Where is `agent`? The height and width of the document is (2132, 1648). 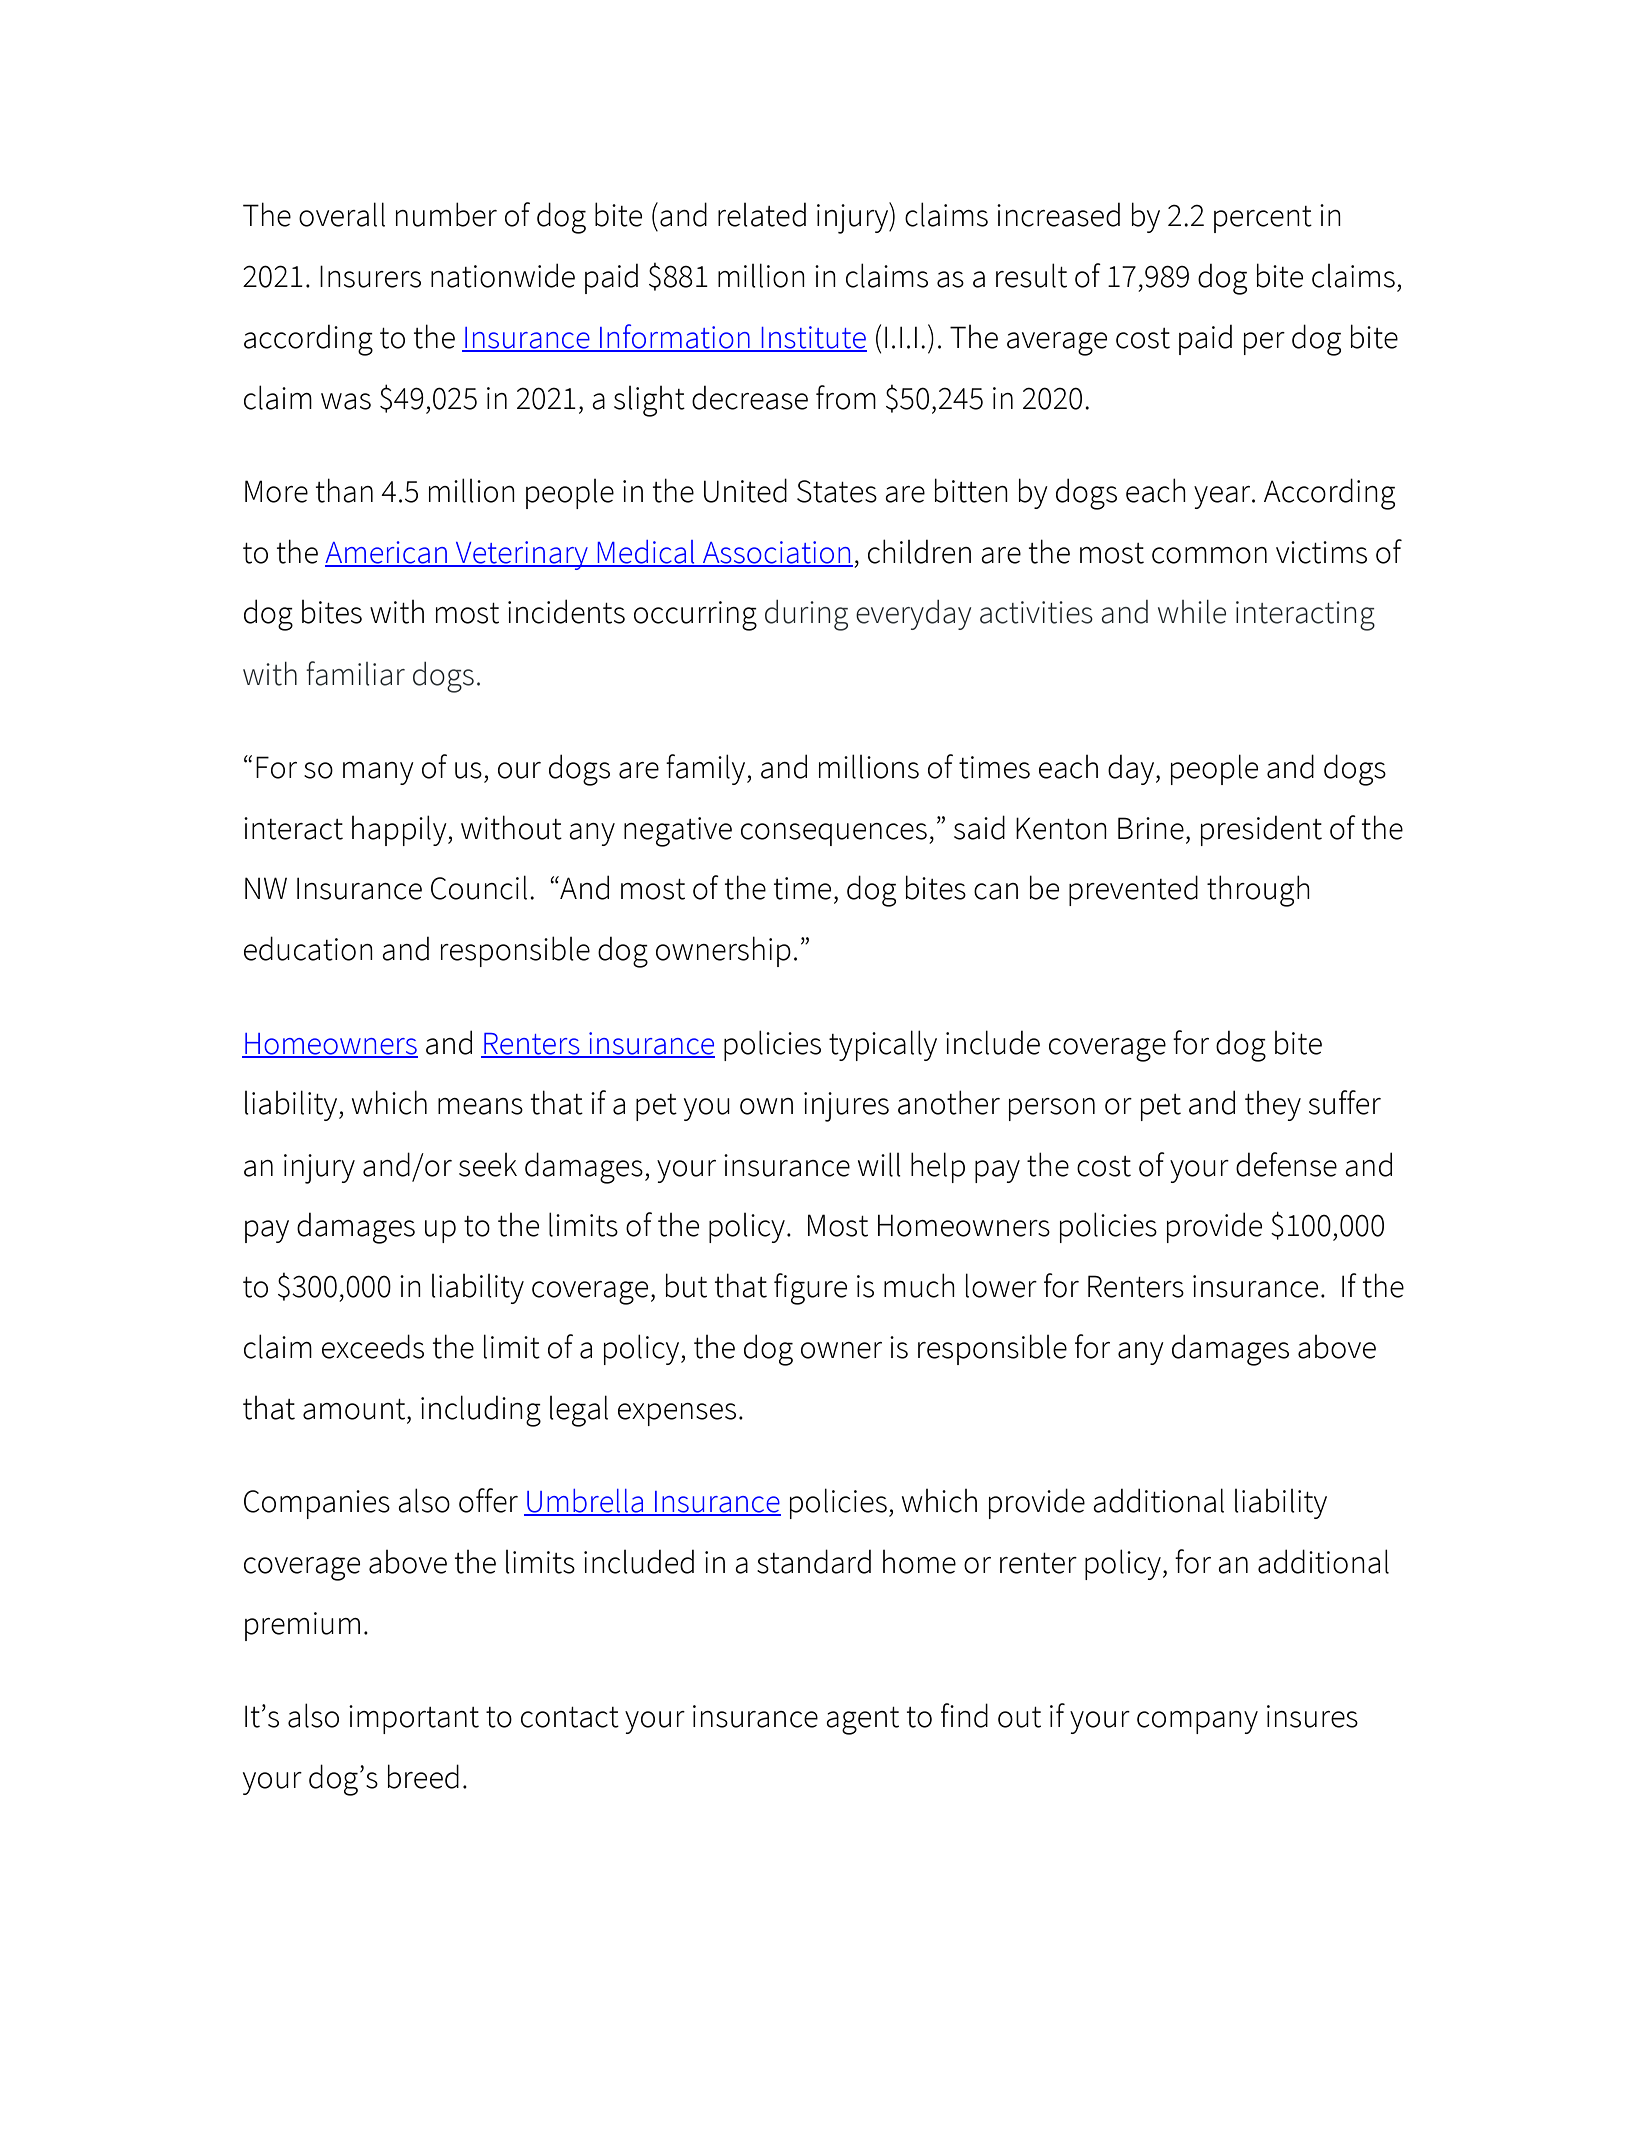
agent is located at coordinates (862, 1721).
